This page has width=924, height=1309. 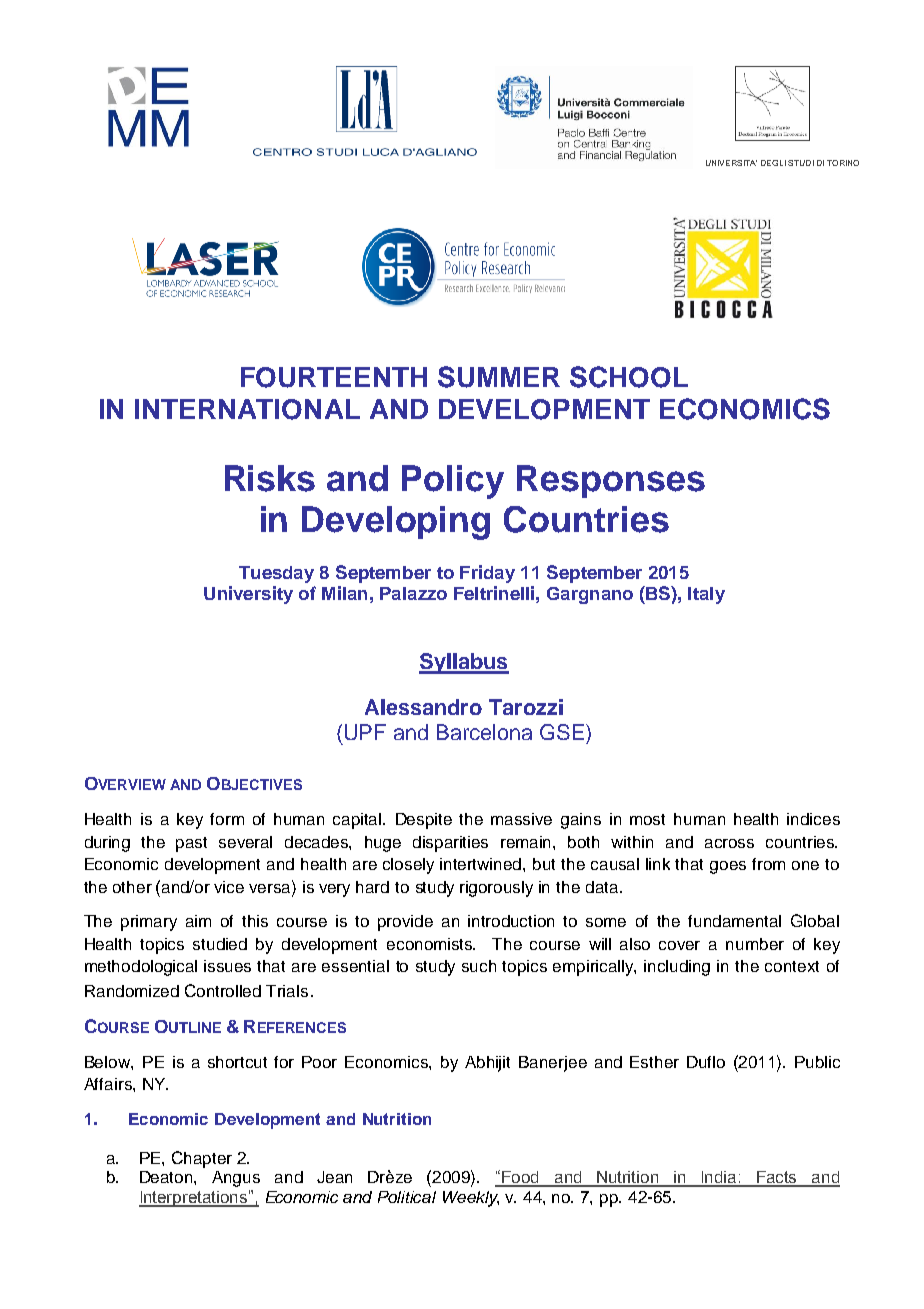 What do you see at coordinates (334, 377) in the page?
I see `FOURTEENTH` at bounding box center [334, 377].
